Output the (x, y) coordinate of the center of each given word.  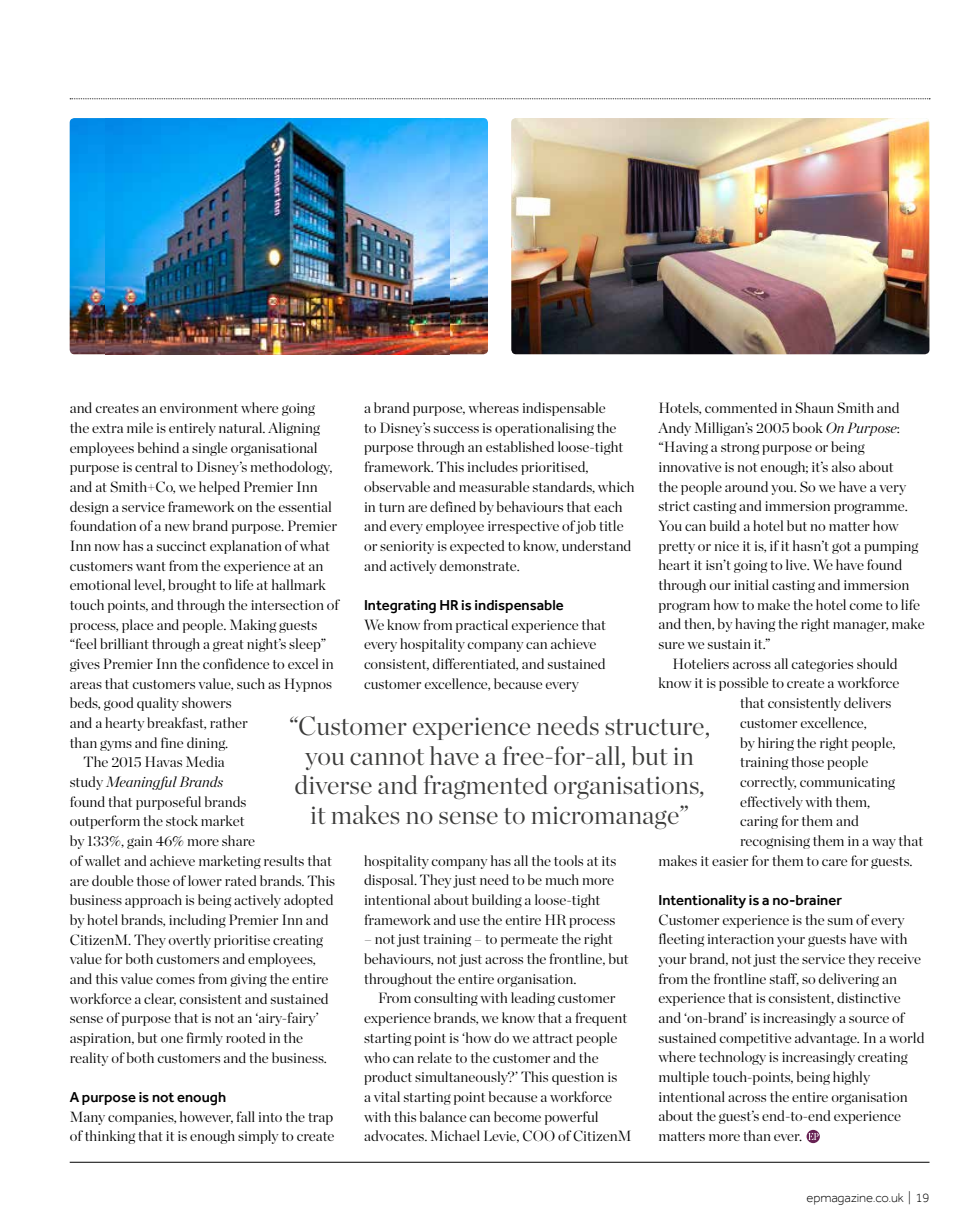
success (456, 429)
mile (140, 427)
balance (443, 1116)
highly (851, 1078)
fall (246, 1116)
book (808, 427)
